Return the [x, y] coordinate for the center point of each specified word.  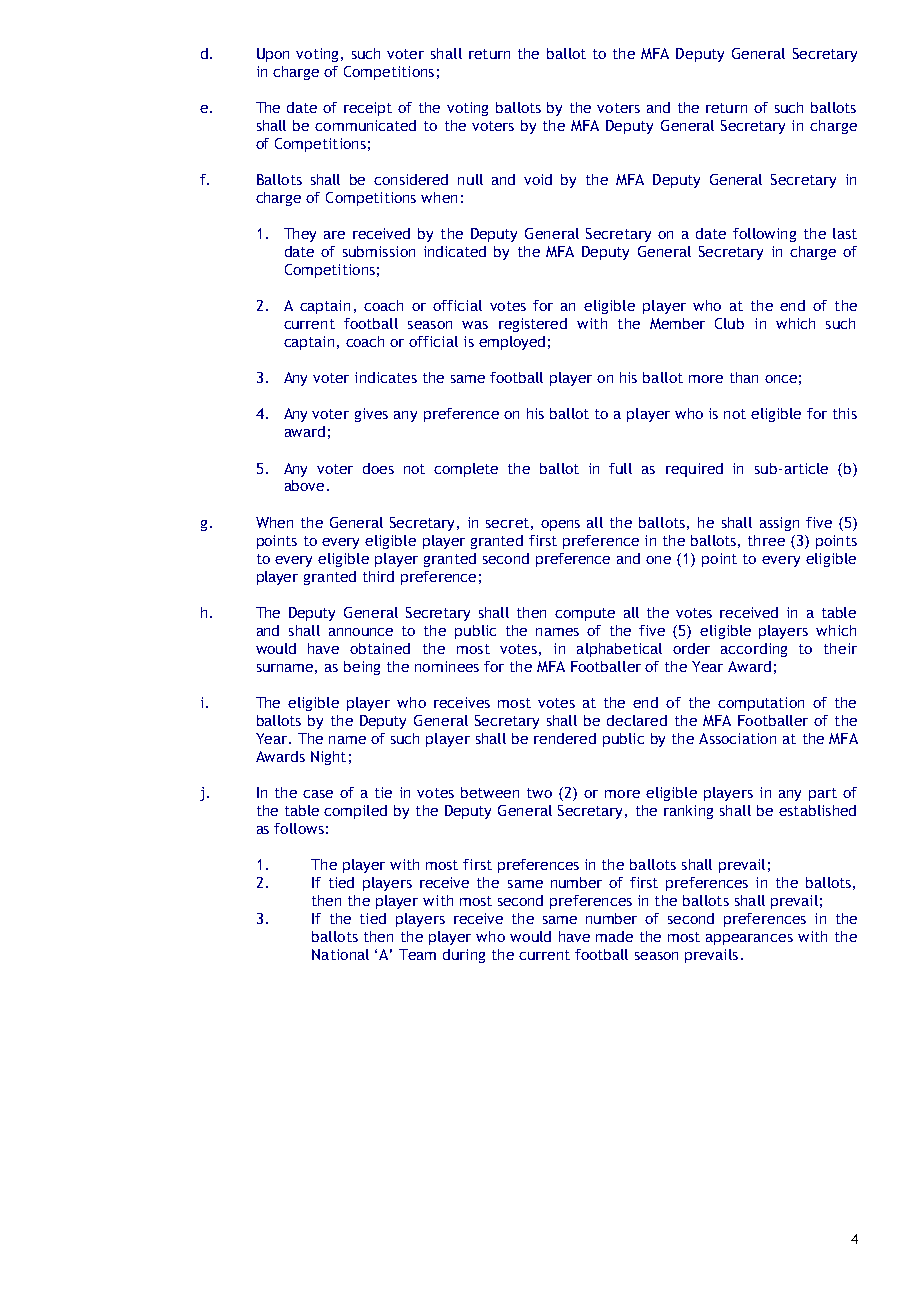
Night [328, 758]
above [304, 485]
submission [379, 251]
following [764, 235]
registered [533, 325]
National [340, 954]
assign [779, 524]
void [538, 179]
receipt [368, 109]
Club [729, 323]
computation [761, 704]
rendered [565, 738]
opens [560, 525]
